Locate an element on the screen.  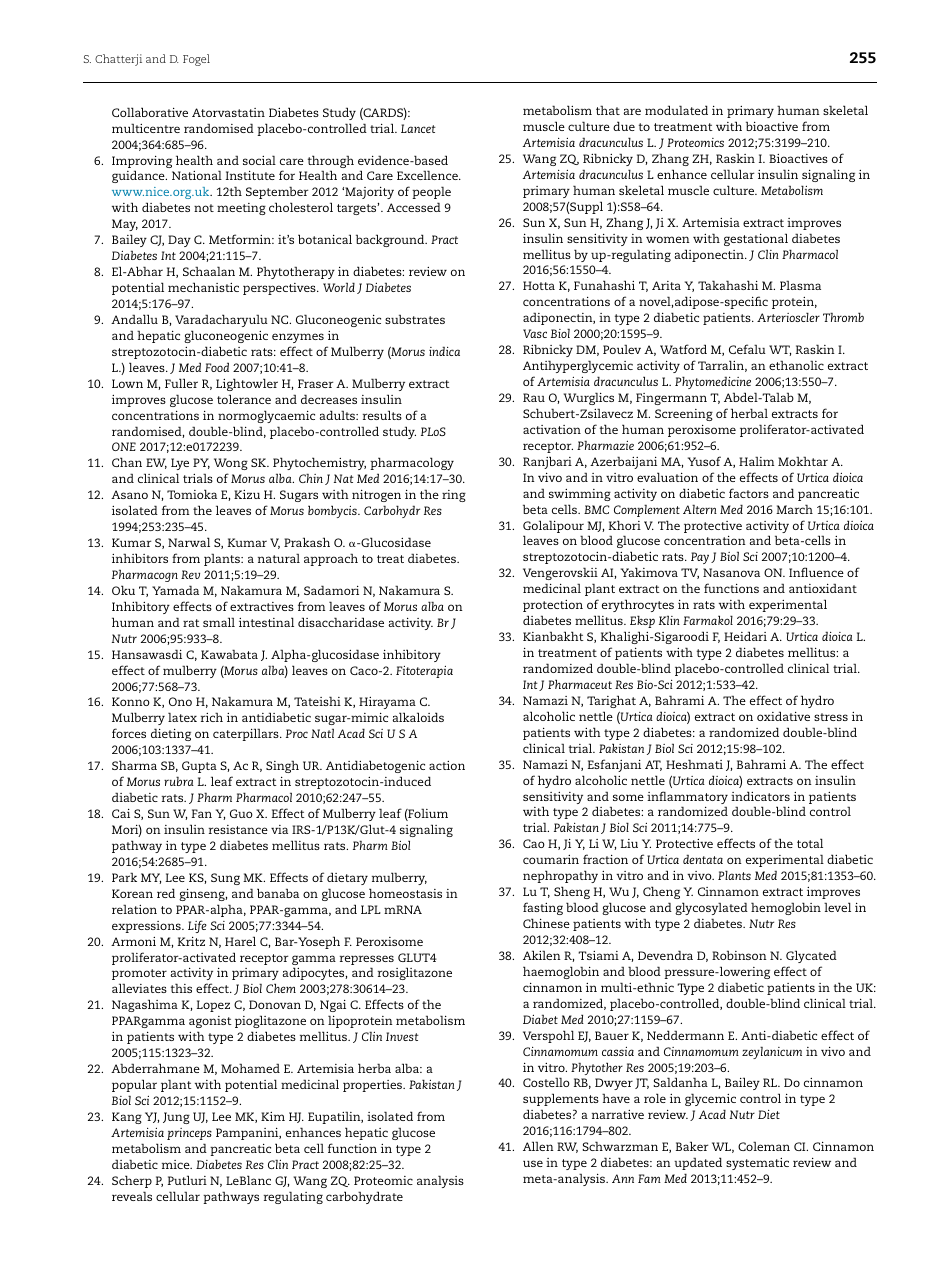
modulated is located at coordinates (676, 110).
